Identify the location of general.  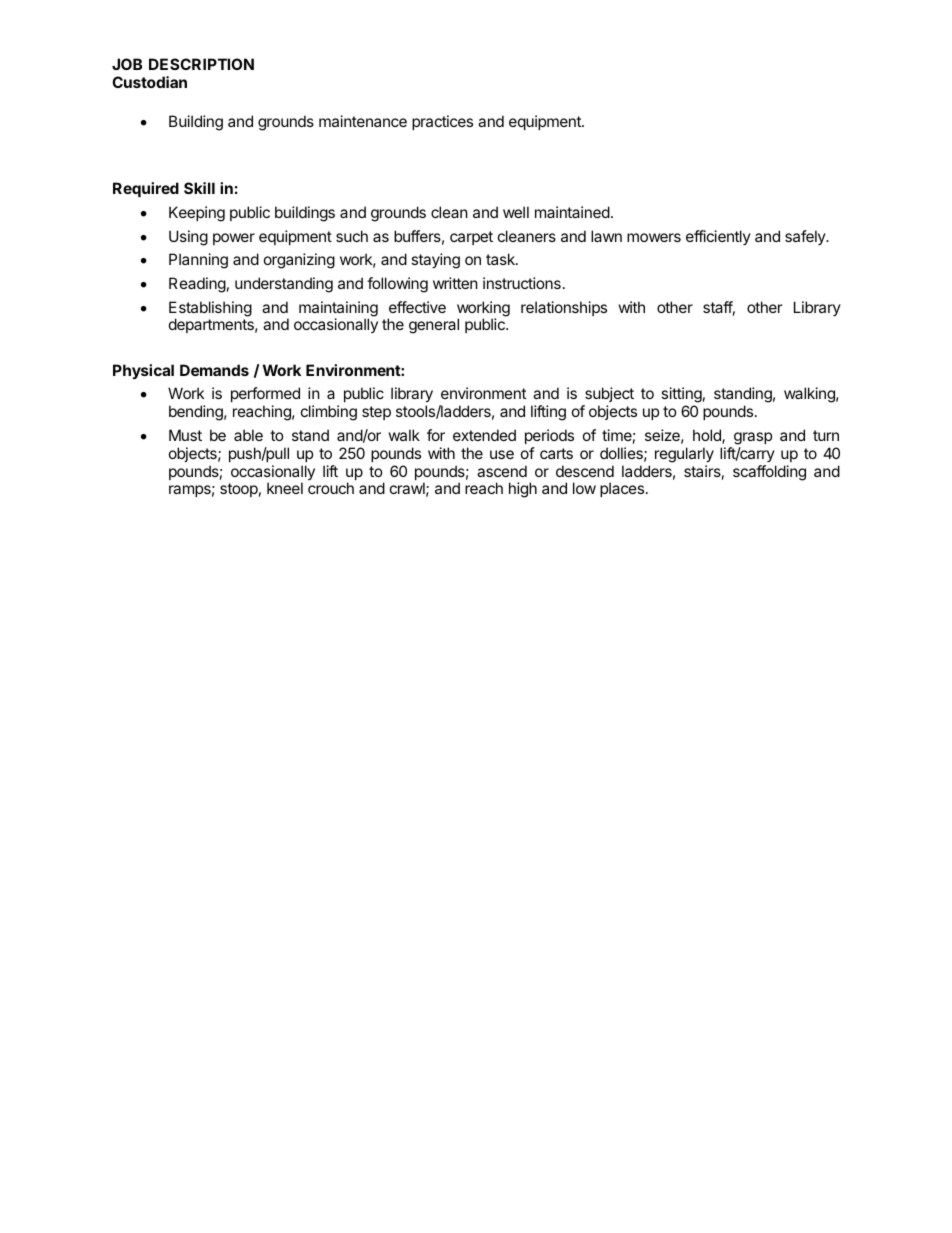
(434, 326).
